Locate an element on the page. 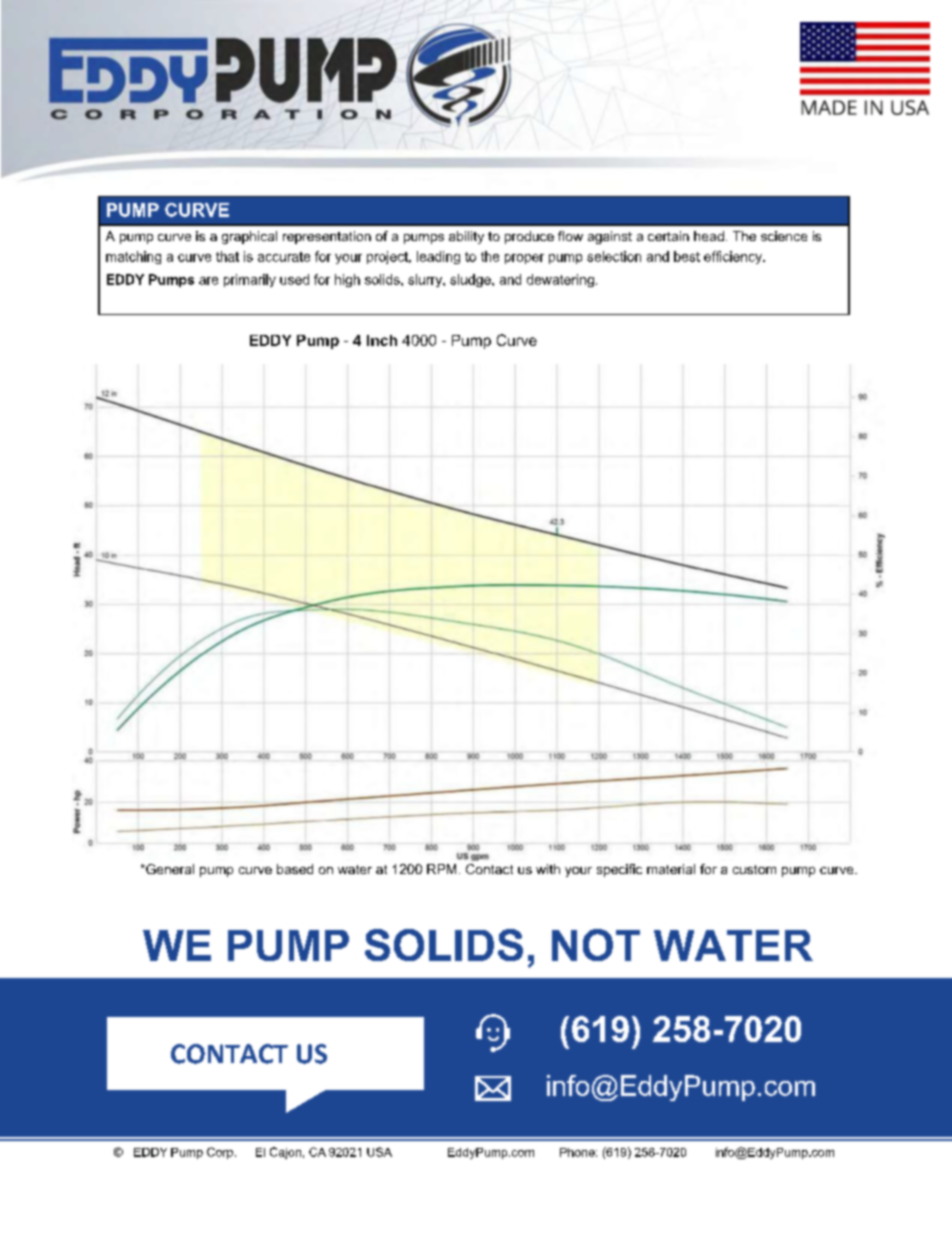 The width and height of the page is (952, 1233). that is located at coordinates (227, 256).
